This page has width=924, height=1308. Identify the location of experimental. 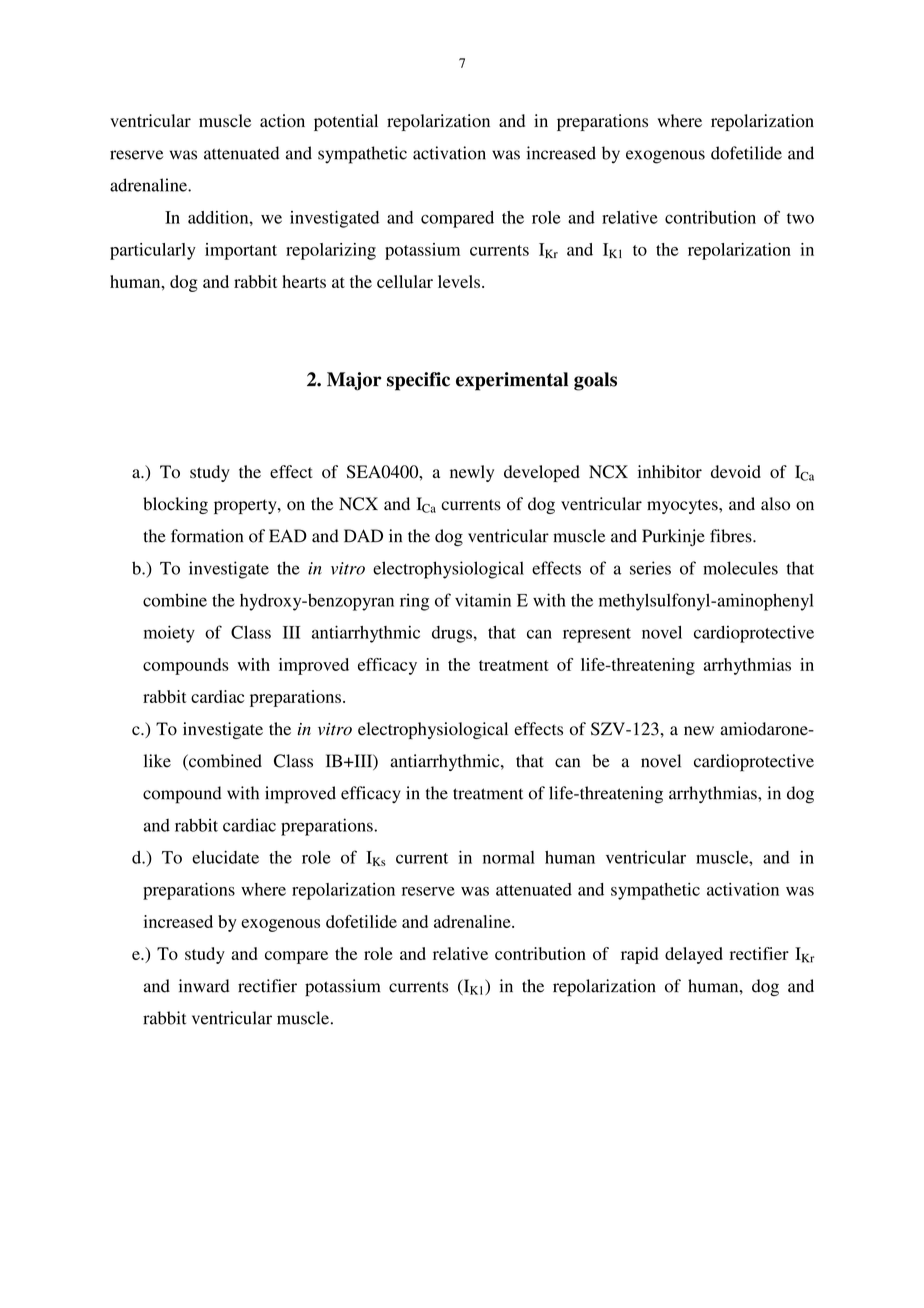
(512, 381).
